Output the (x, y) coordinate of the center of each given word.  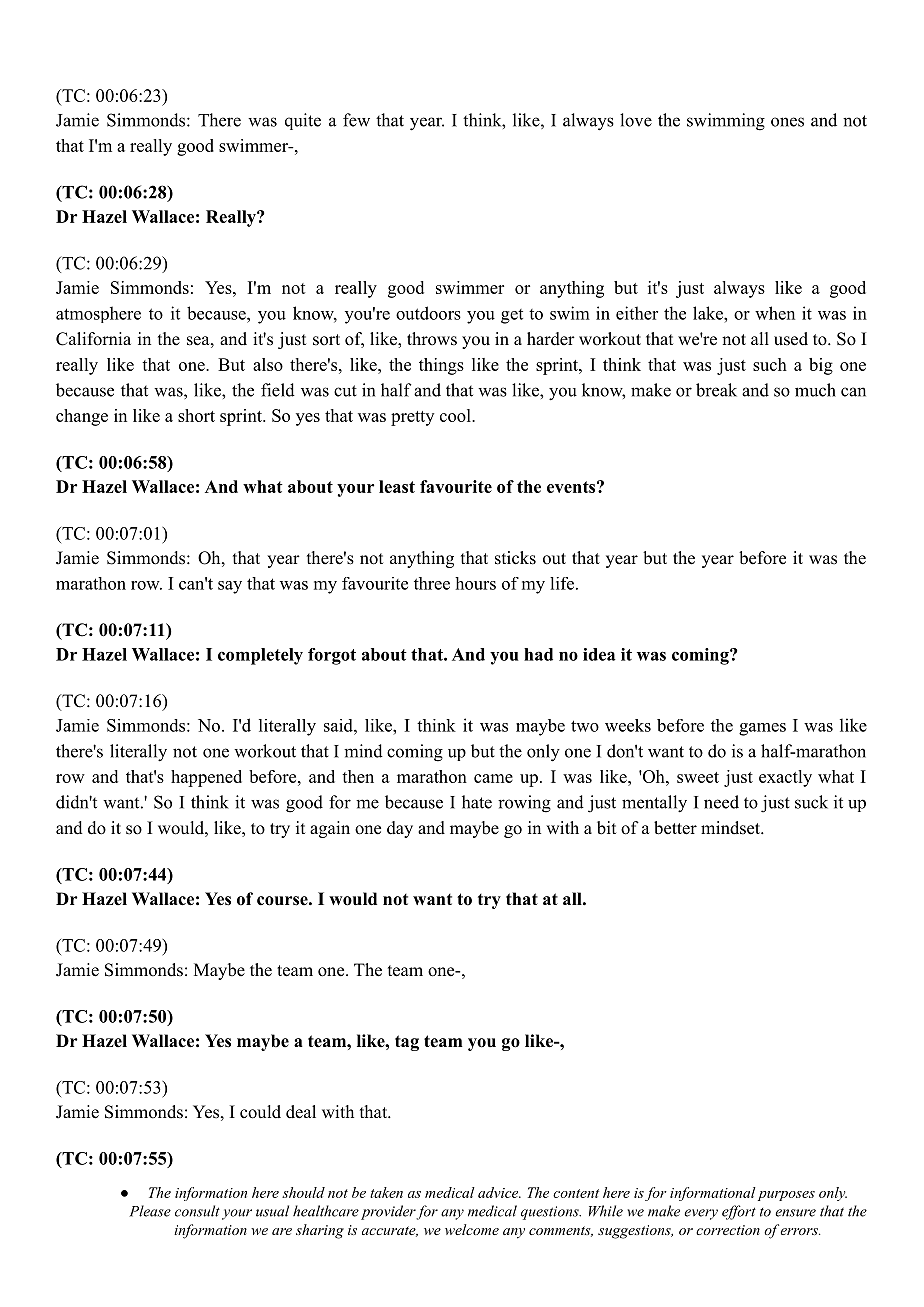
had (538, 654)
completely (260, 656)
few (356, 120)
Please (150, 1211)
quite (303, 121)
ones (787, 122)
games (762, 729)
